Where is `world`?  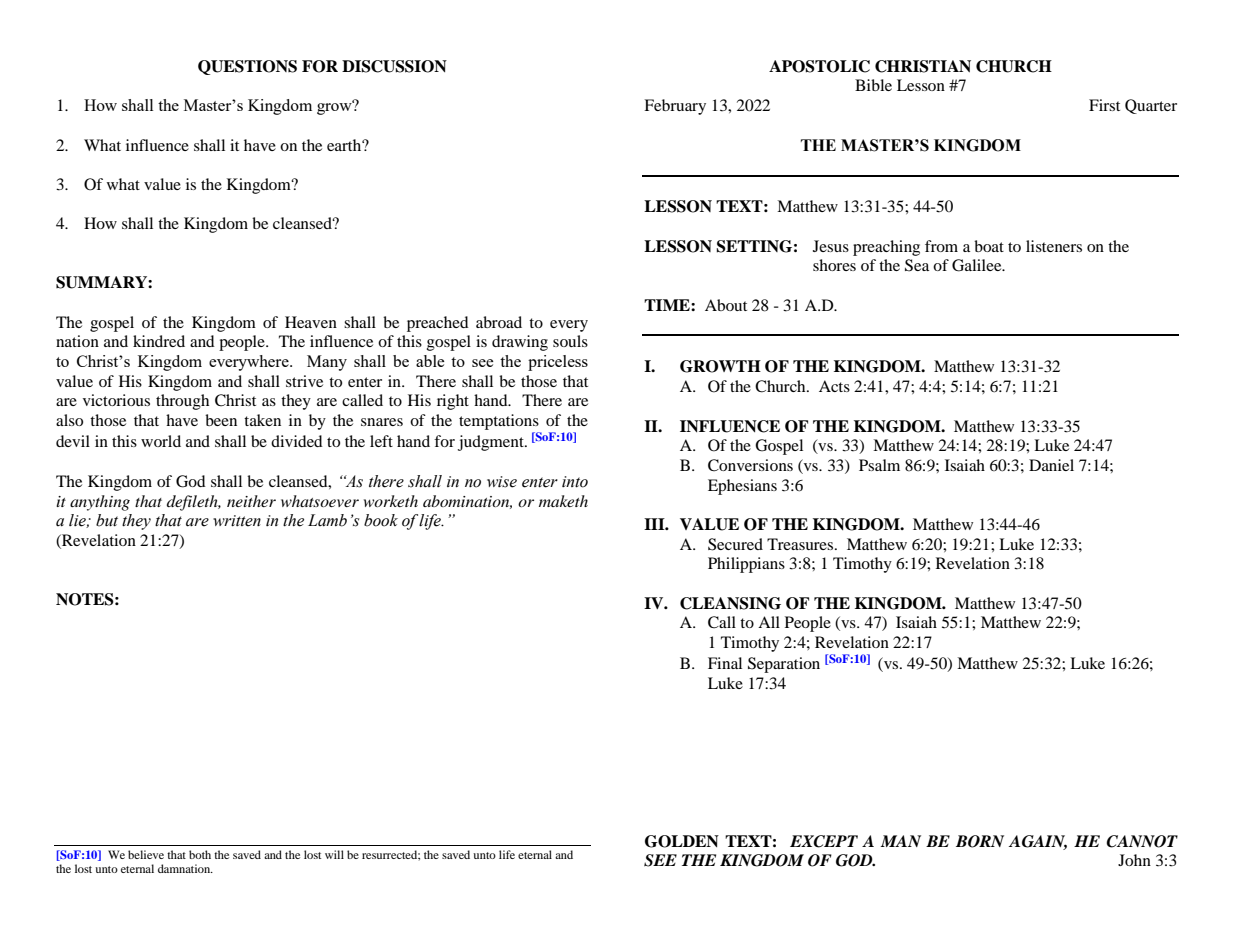
world is located at coordinates (161, 441).
